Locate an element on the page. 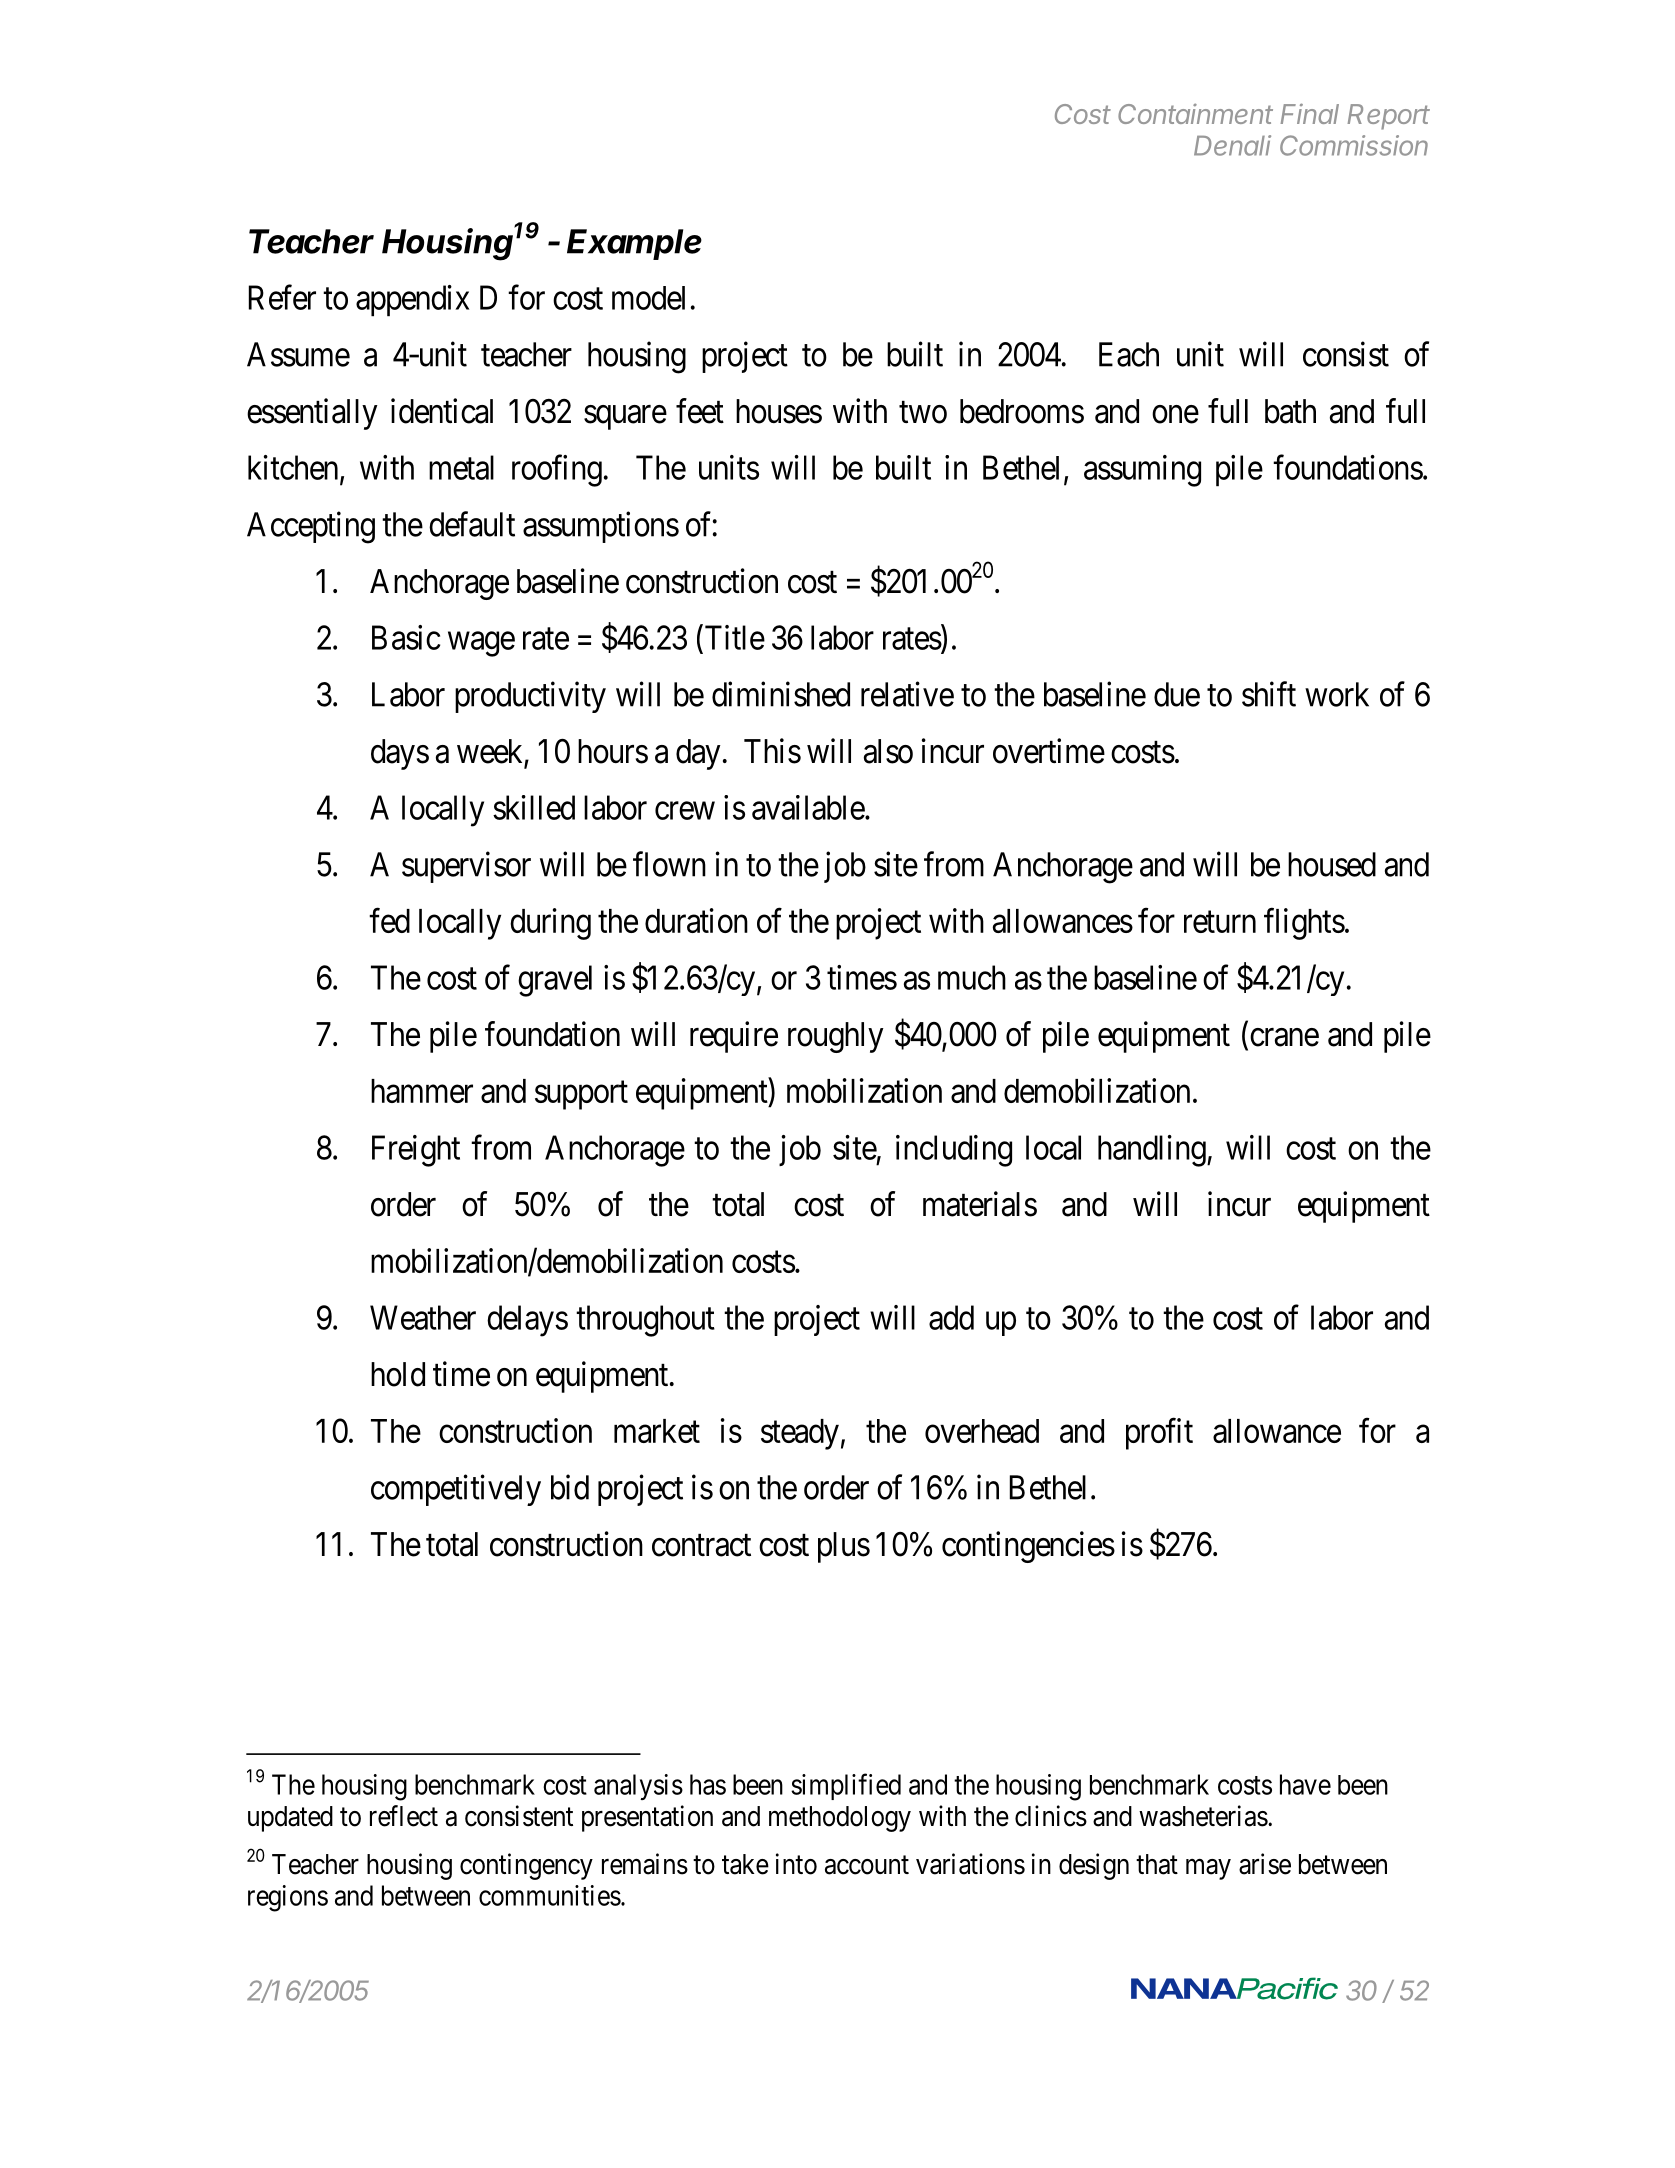  hold is located at coordinates (398, 1374).
